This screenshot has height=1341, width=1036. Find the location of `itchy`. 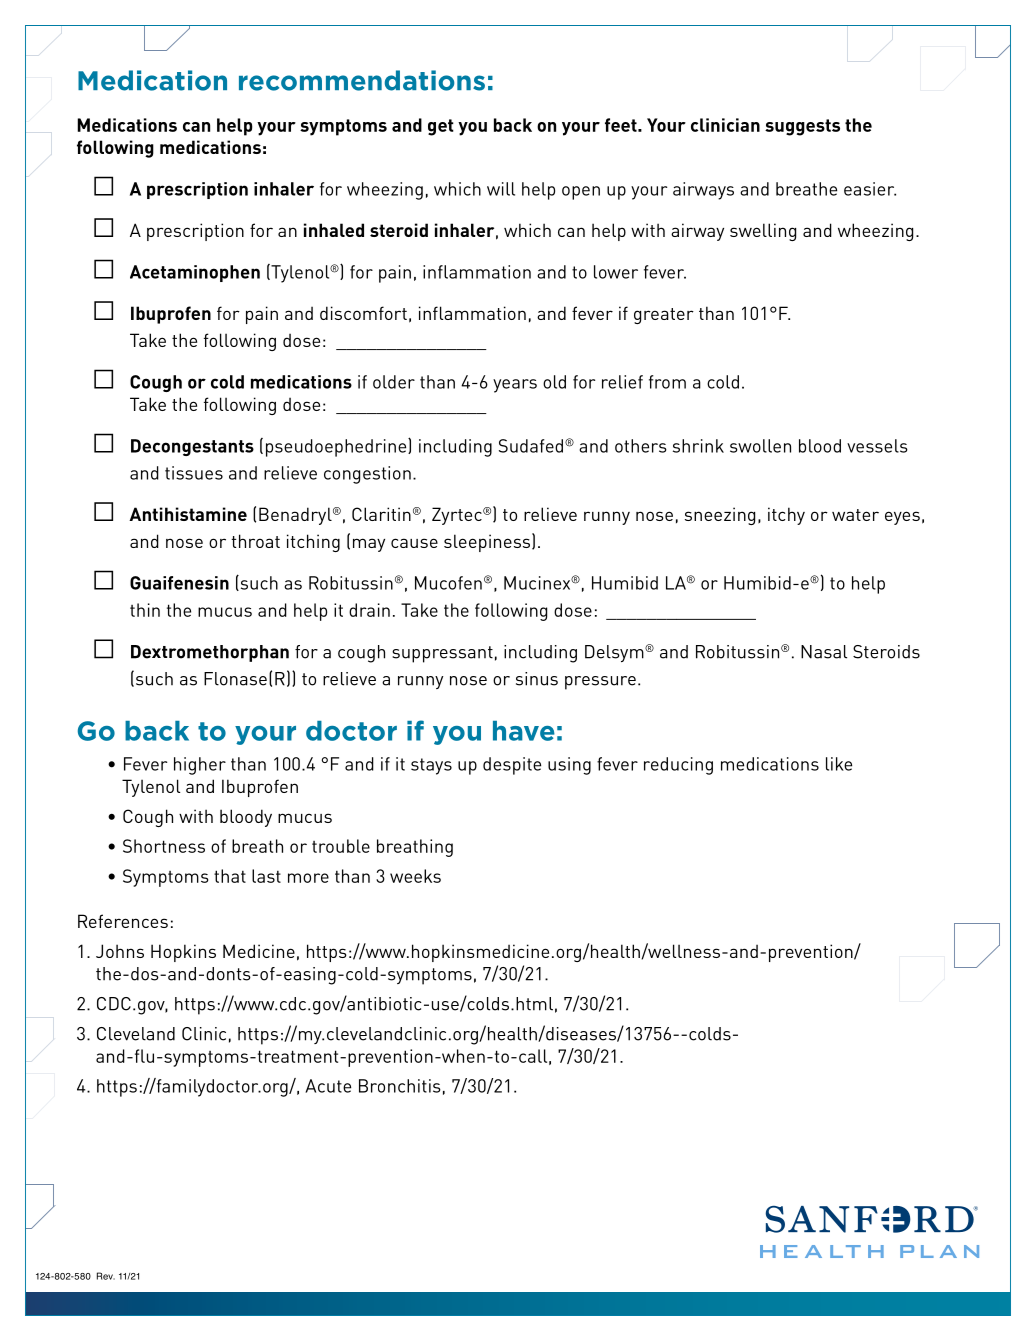

itchy is located at coordinates (786, 516).
